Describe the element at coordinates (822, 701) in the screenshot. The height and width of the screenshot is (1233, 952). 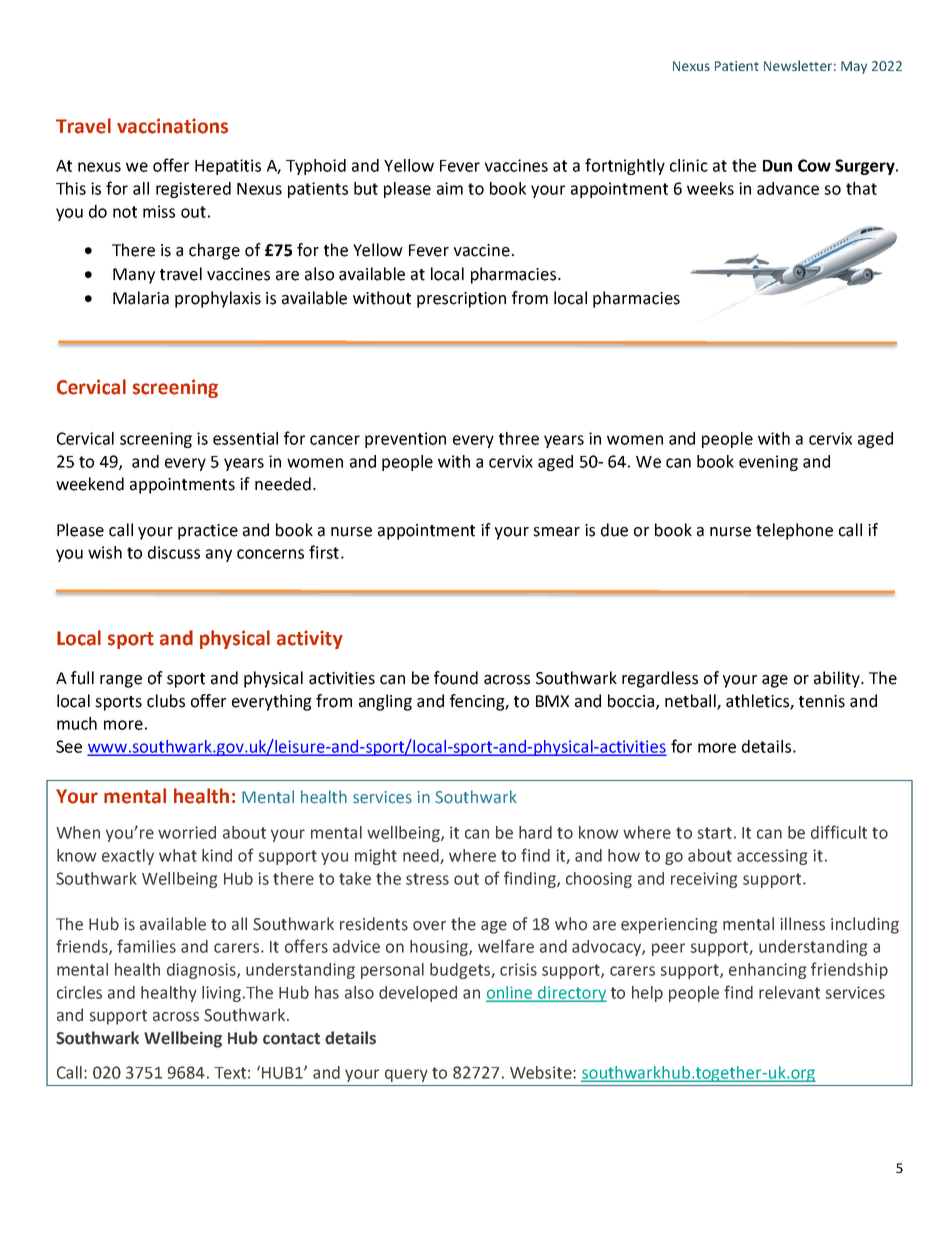
I see `tennis` at that location.
